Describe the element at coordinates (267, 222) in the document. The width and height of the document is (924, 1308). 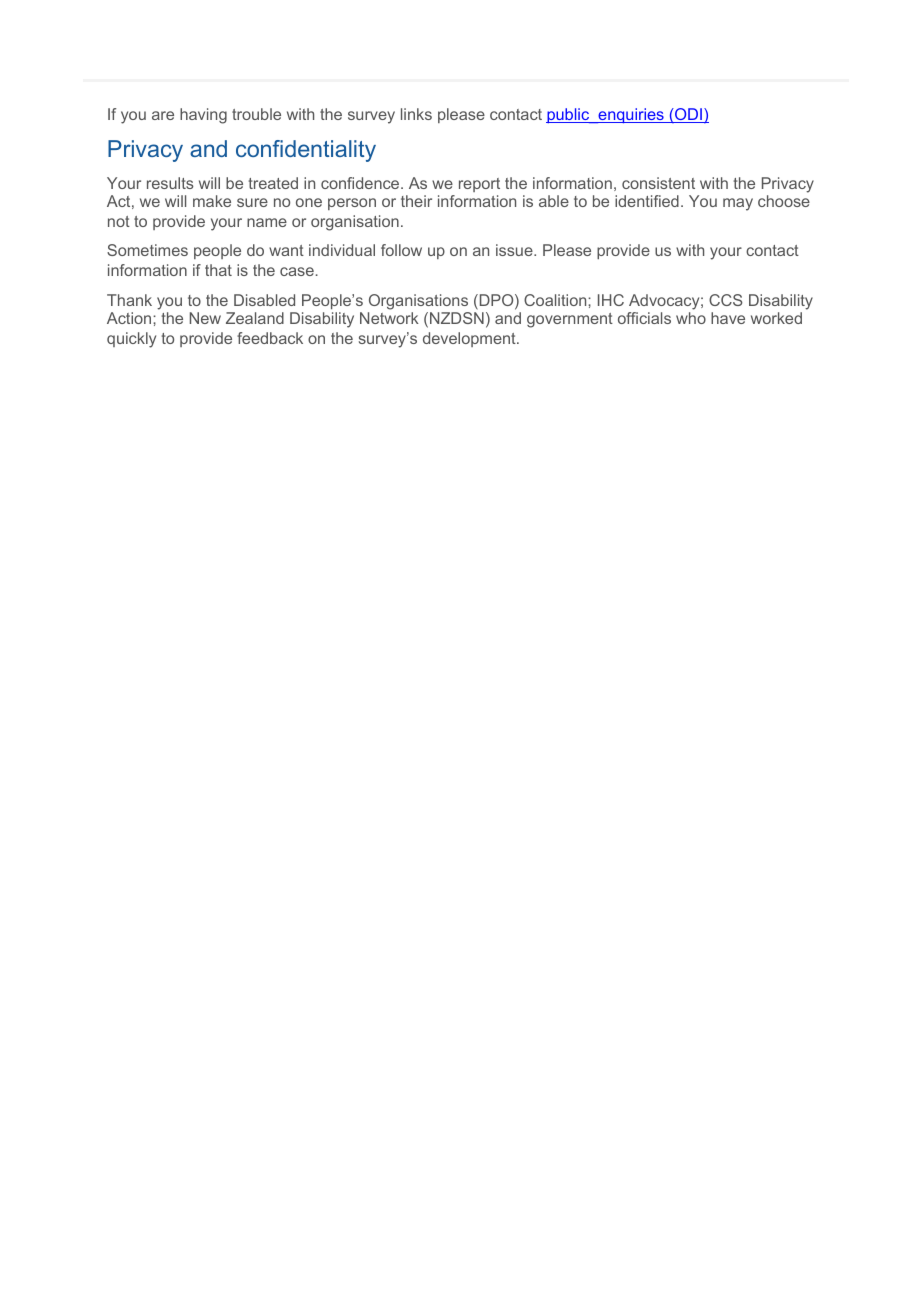
I see `name` at that location.
